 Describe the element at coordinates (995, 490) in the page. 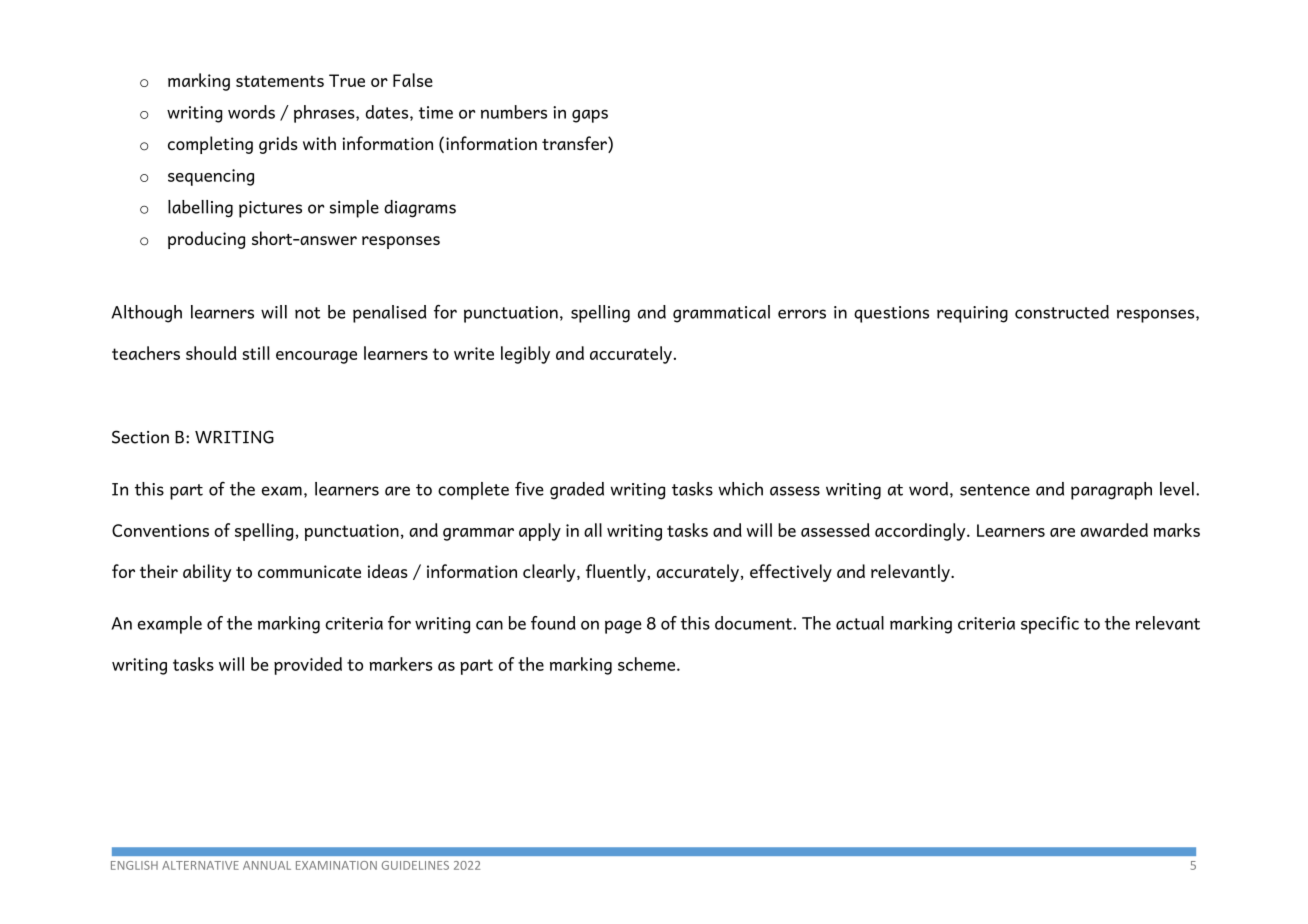

I see `sentence` at that location.
